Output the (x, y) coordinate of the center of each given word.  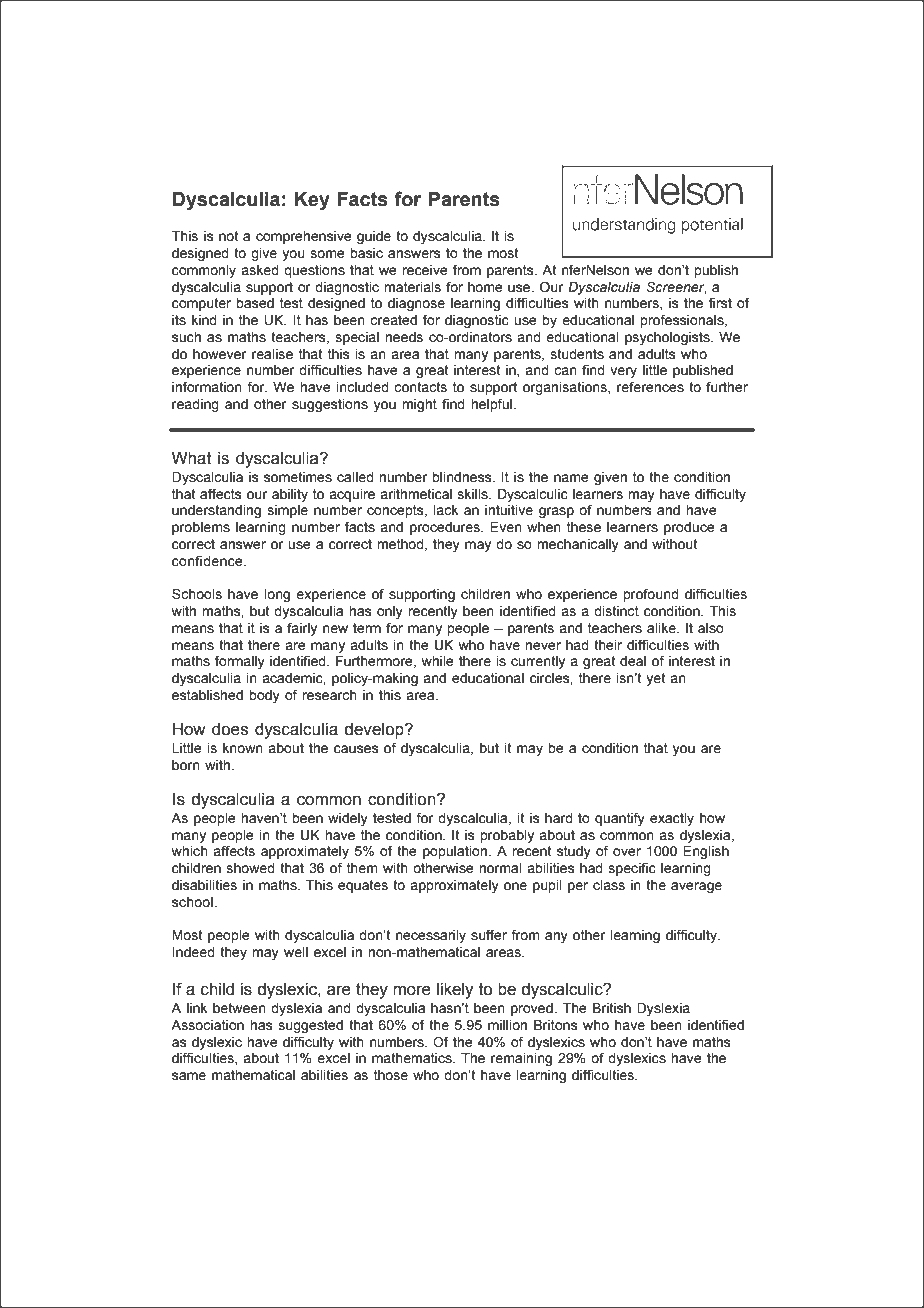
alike (662, 628)
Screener (676, 287)
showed (251, 868)
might (419, 405)
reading (195, 405)
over (627, 852)
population (455, 852)
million (507, 1025)
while (438, 661)
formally (240, 662)
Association (207, 1025)
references (650, 387)
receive (425, 270)
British (612, 1008)
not (228, 236)
